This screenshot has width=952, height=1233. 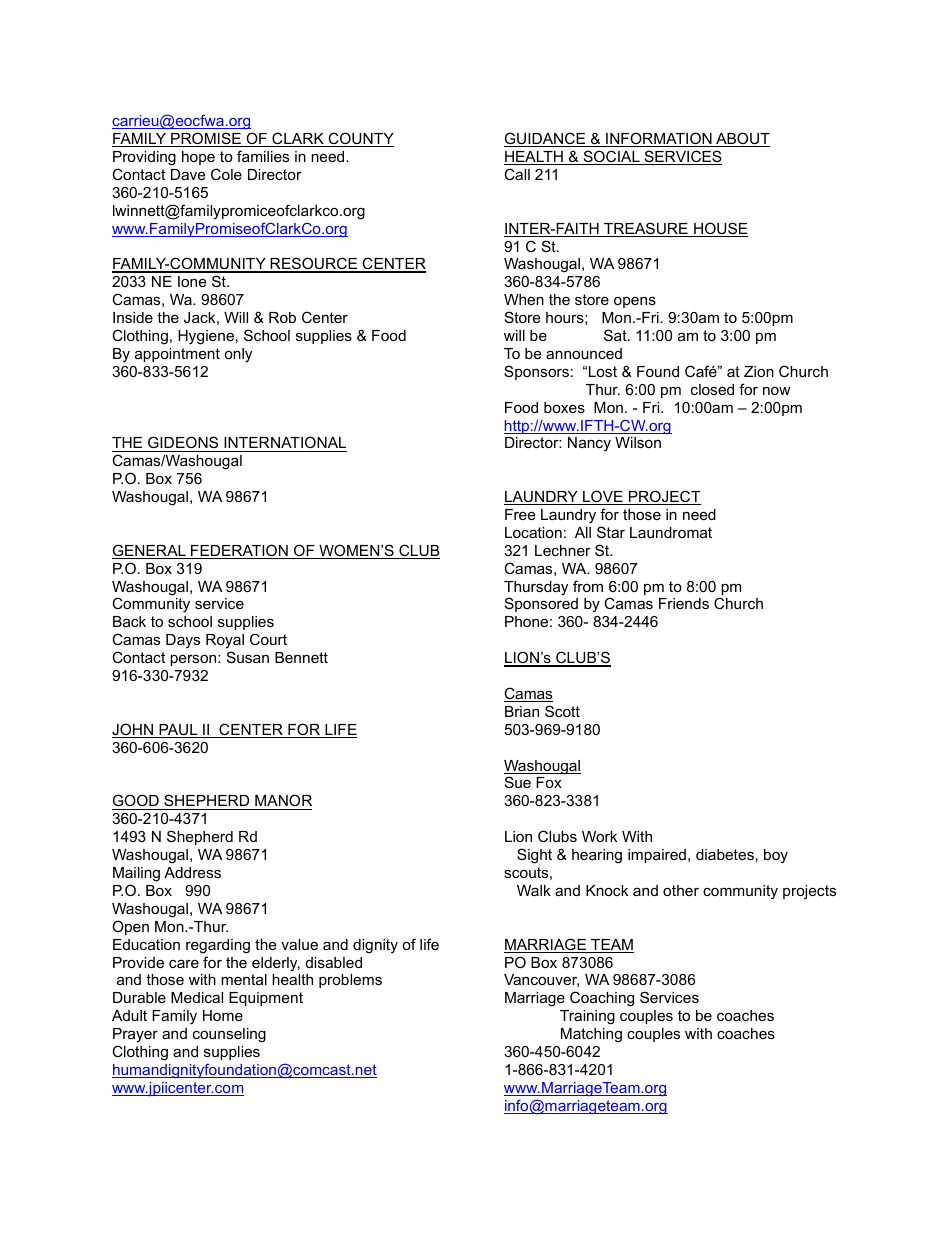 What do you see at coordinates (742, 139) in the screenshot?
I see `ABOUT` at bounding box center [742, 139].
